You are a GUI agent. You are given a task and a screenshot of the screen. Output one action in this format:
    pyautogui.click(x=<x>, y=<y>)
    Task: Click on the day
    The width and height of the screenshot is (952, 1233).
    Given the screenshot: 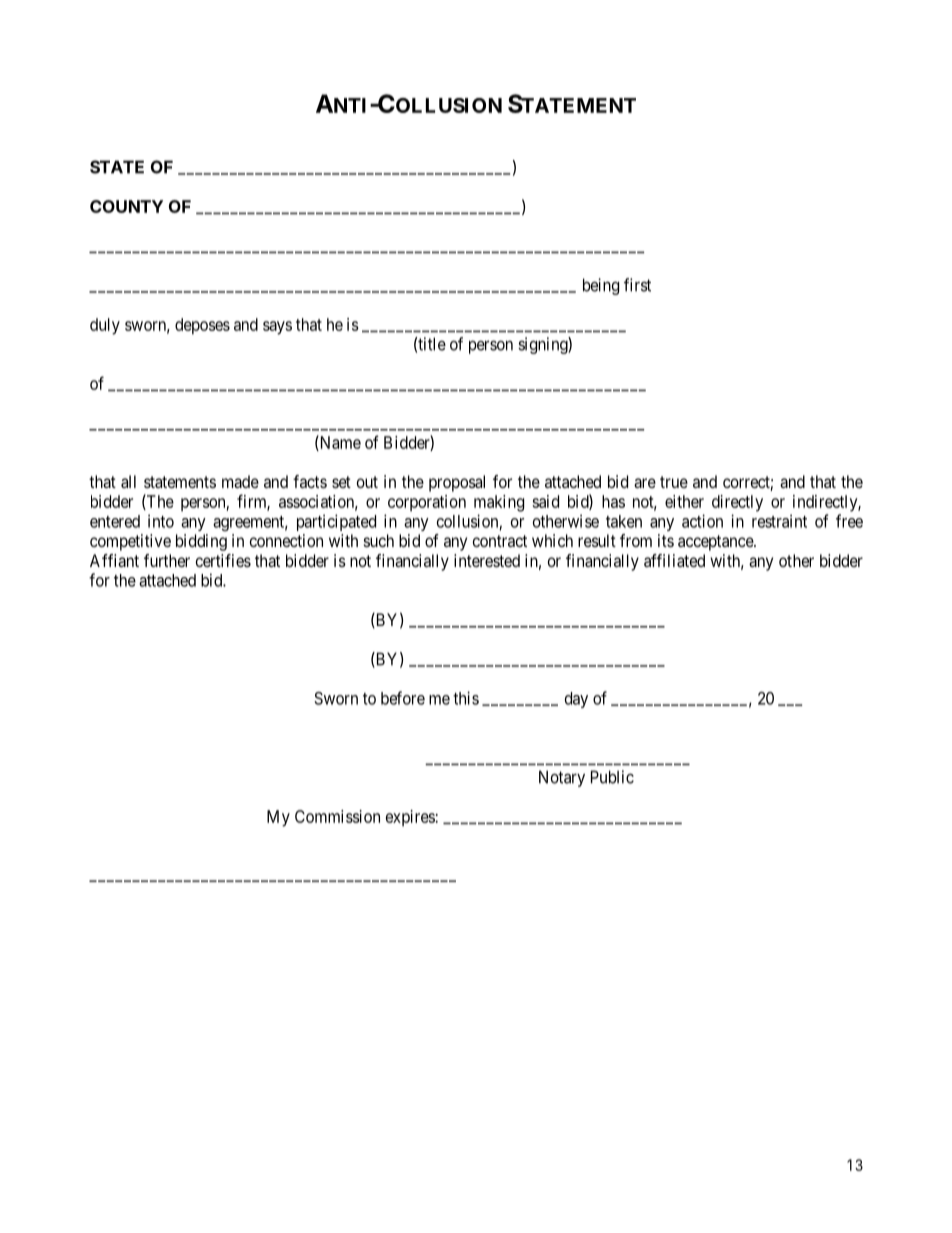 What is the action you would take?
    pyautogui.click(x=576, y=700)
